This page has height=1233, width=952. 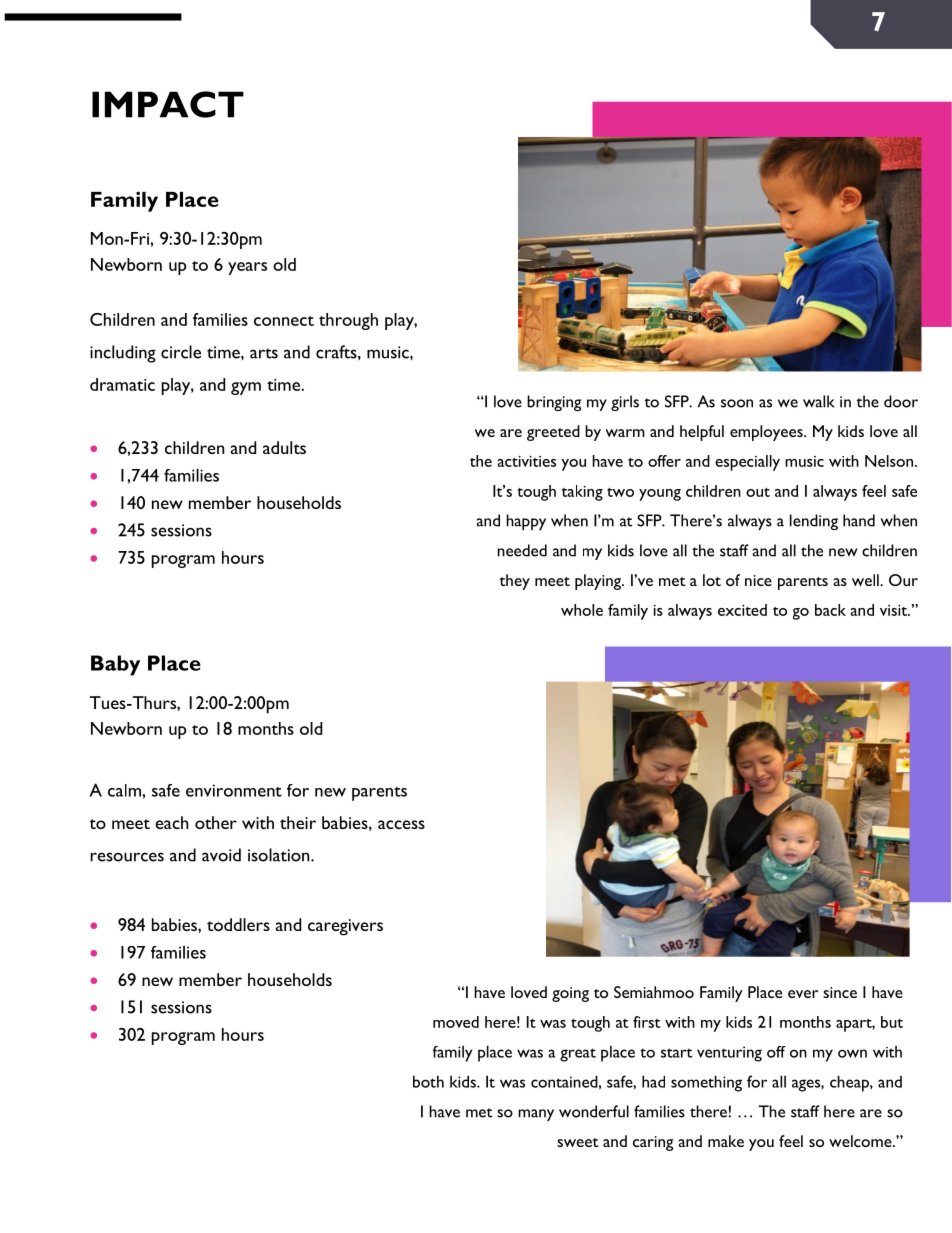 What do you see at coordinates (221, 855) in the page?
I see `avoid` at bounding box center [221, 855].
